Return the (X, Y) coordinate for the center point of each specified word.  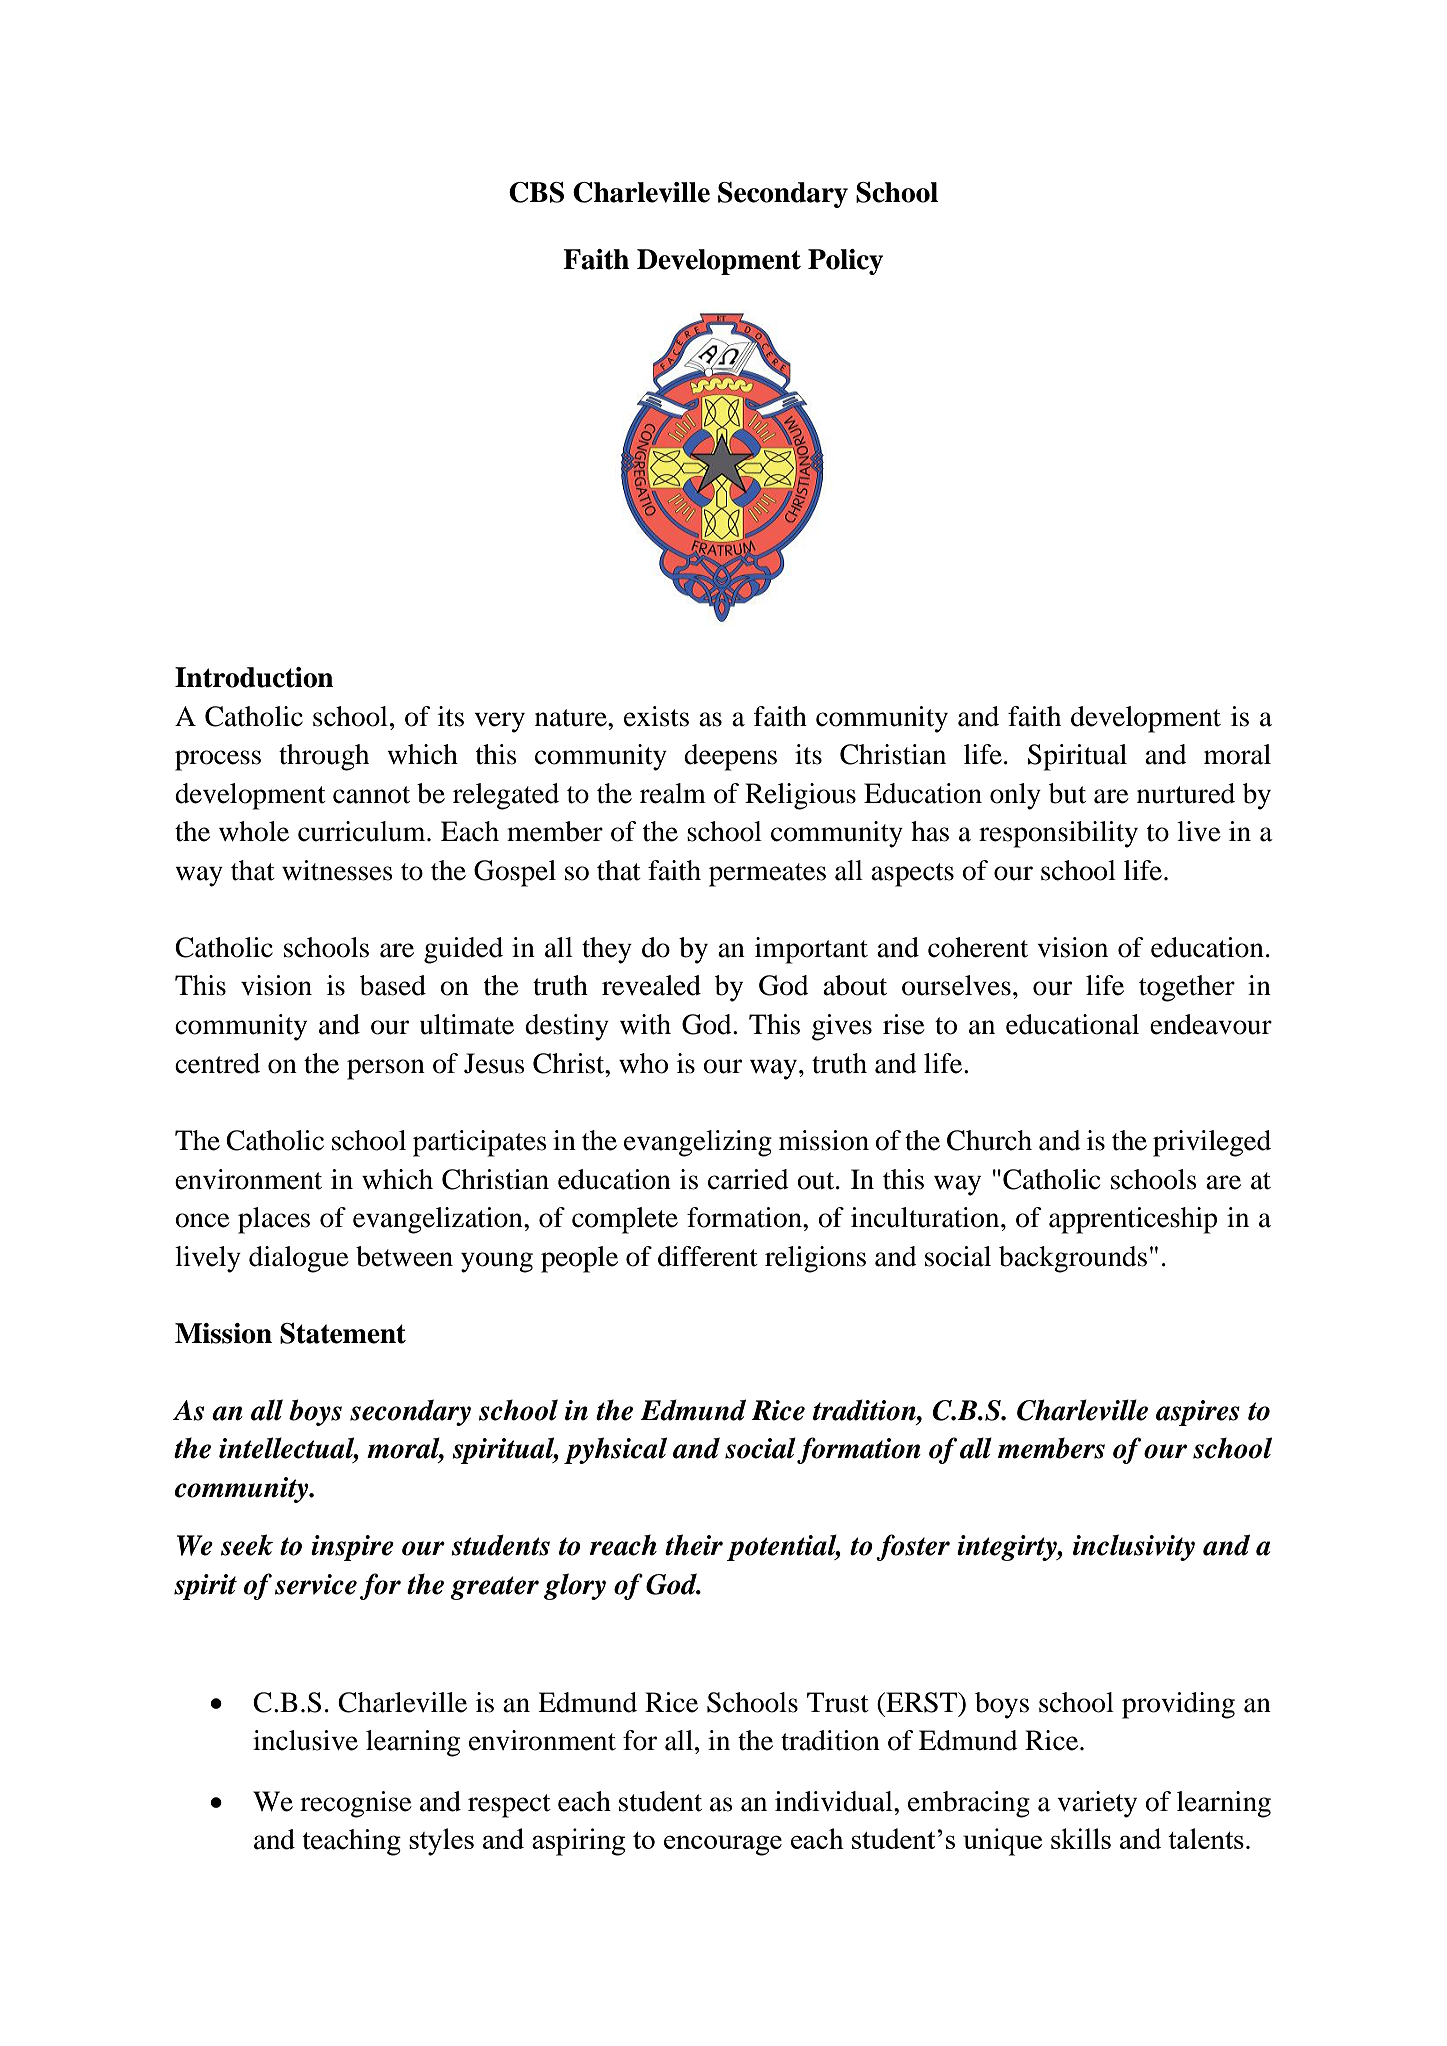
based (393, 985)
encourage (723, 1845)
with (645, 1024)
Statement (343, 1333)
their (694, 1545)
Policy (845, 262)
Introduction (254, 677)
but (1067, 793)
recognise (356, 1804)
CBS (536, 192)
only (1015, 796)
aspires (1198, 1413)
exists (656, 716)
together (1187, 988)
